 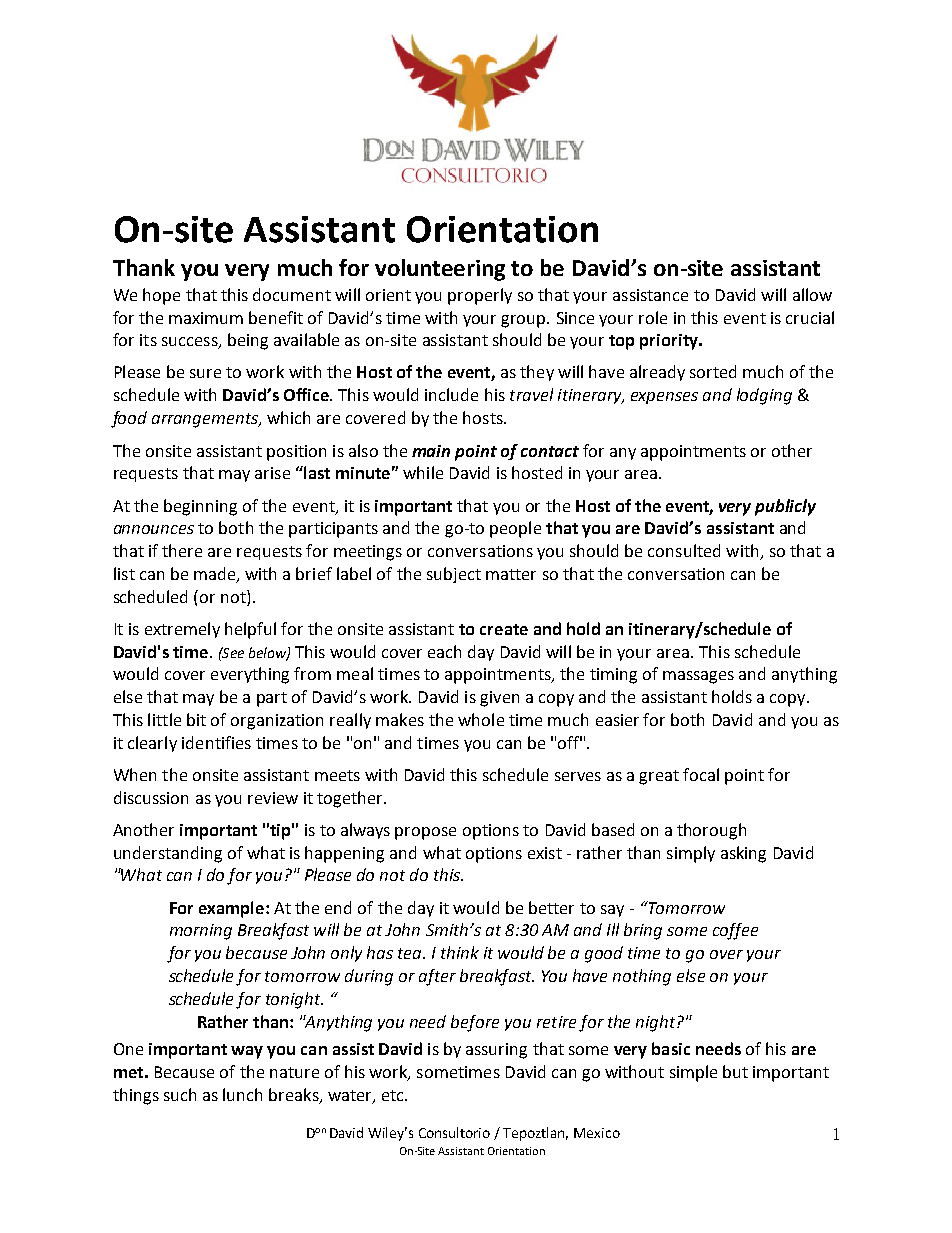 What do you see at coordinates (206, 318) in the page?
I see `maximum` at bounding box center [206, 318].
